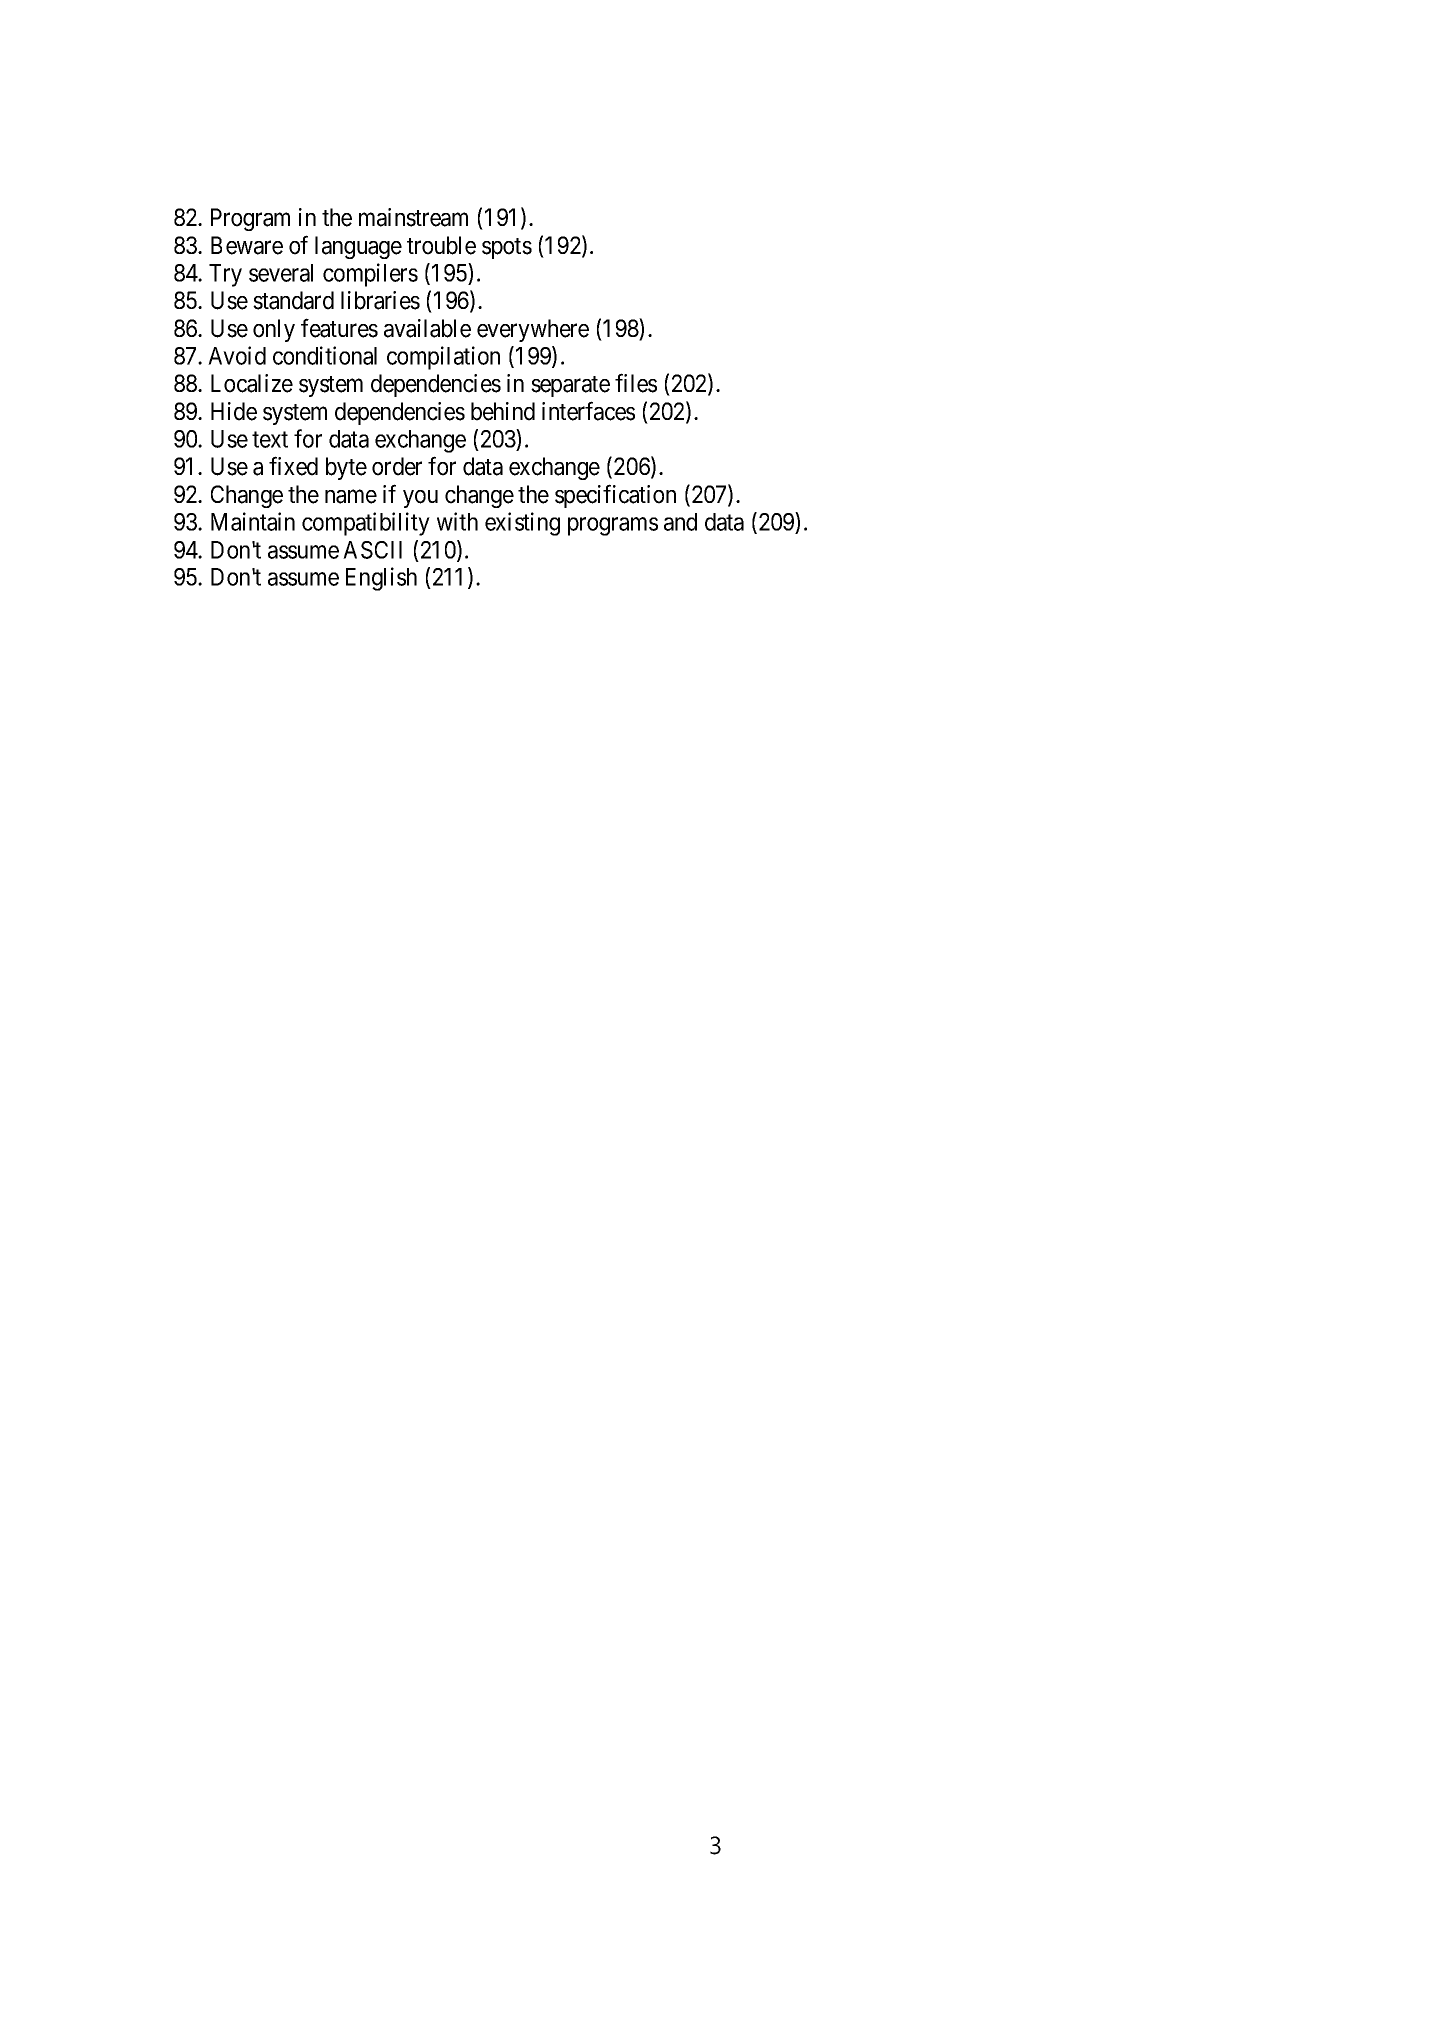  What do you see at coordinates (381, 579) in the screenshot?
I see `English` at bounding box center [381, 579].
